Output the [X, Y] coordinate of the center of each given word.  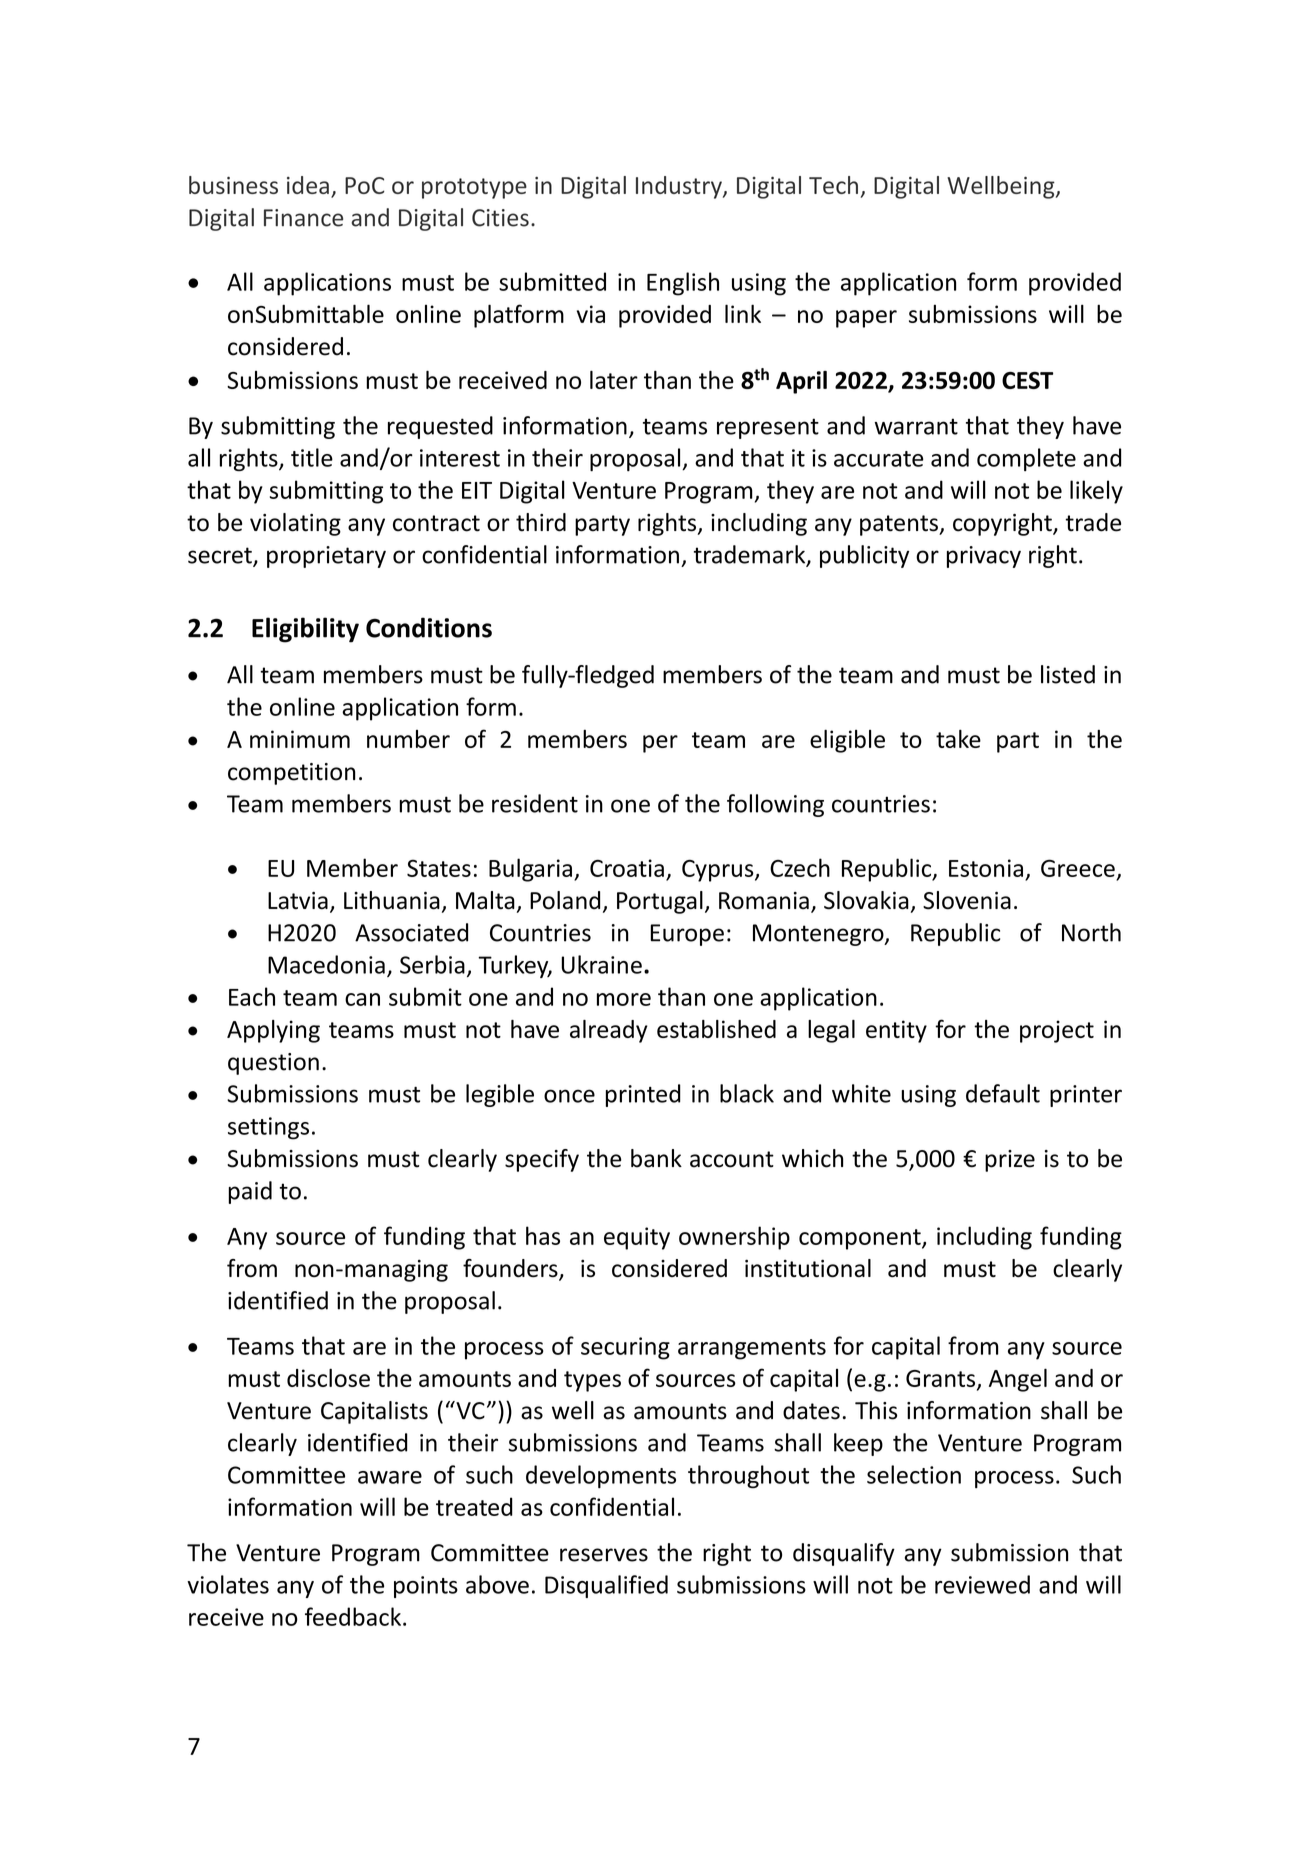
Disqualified [606, 1586]
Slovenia [967, 900]
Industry [680, 187]
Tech [833, 185]
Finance [303, 218]
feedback [353, 1616]
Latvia [298, 901]
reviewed [982, 1584]
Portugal [660, 902]
